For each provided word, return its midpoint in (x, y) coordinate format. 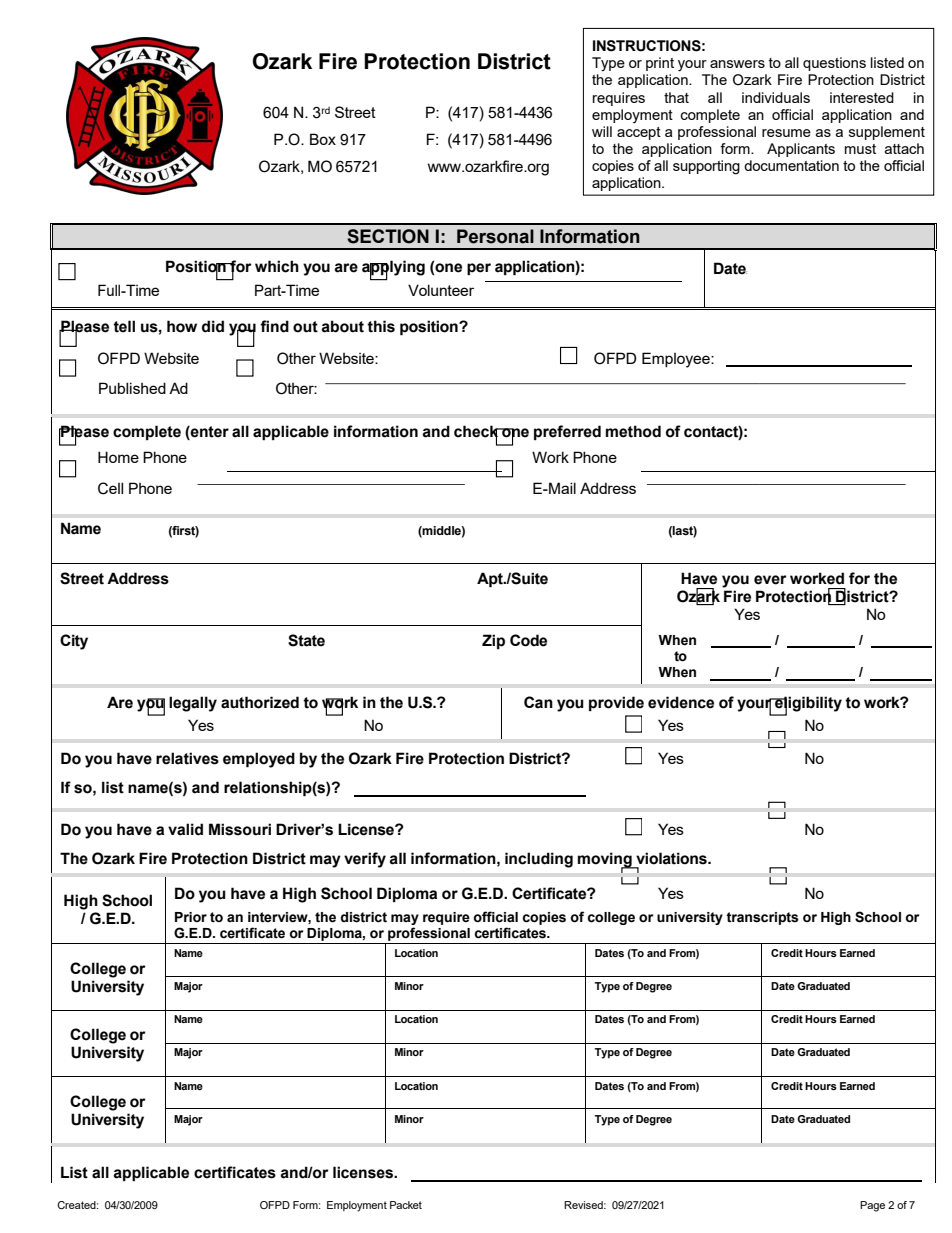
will (602, 131)
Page (872, 1206)
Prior (191, 917)
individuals (776, 97)
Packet (406, 1205)
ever (770, 580)
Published (132, 388)
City (74, 642)
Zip (493, 641)
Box (323, 139)
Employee (677, 360)
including (539, 860)
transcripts (762, 918)
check (477, 432)
